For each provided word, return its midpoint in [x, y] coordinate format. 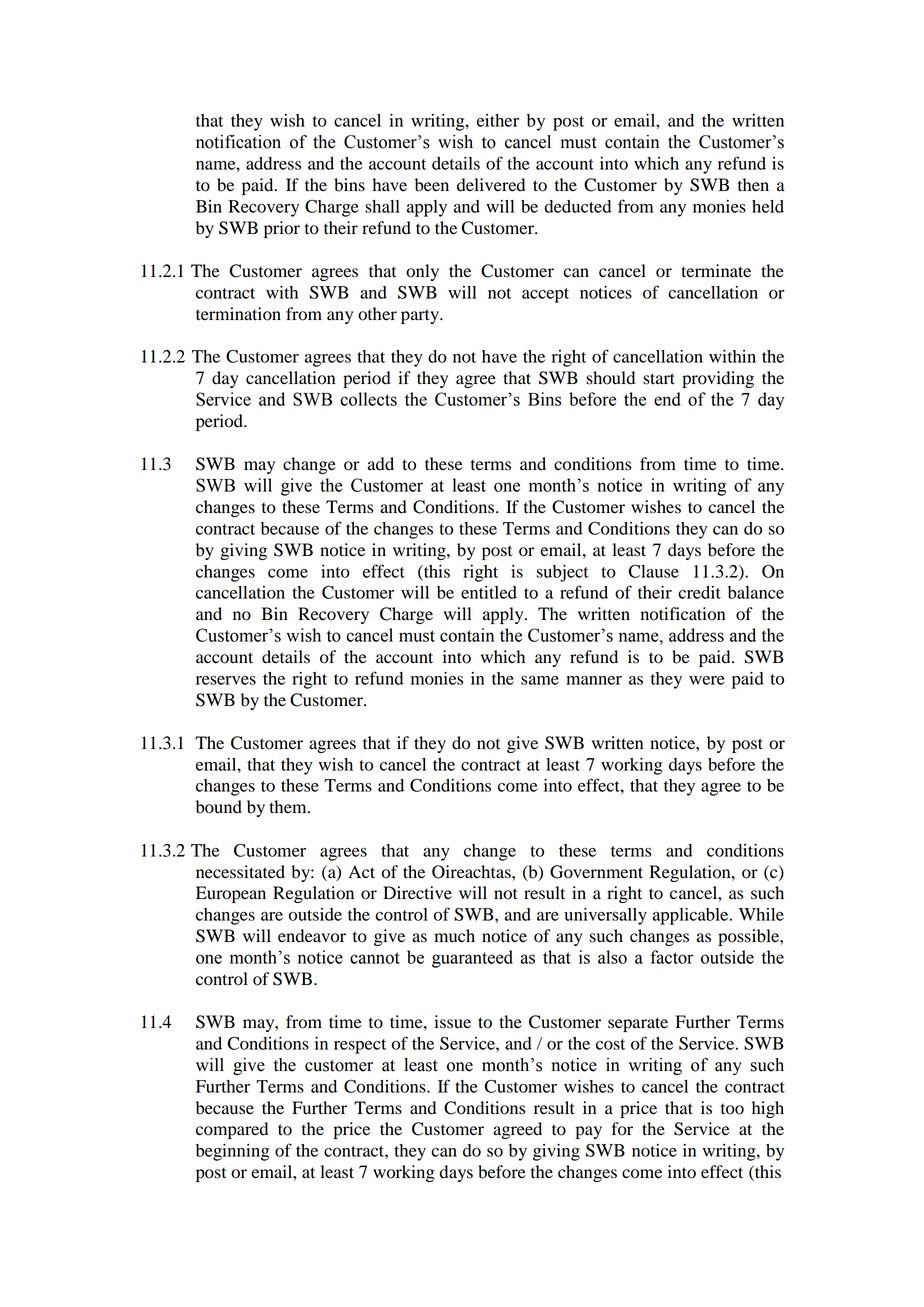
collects [368, 399]
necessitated [240, 872]
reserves [226, 680]
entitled [489, 592]
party [421, 316]
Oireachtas [472, 872]
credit [699, 592]
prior [282, 229]
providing [718, 379]
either [498, 120]
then [753, 185]
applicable [692, 916]
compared [232, 1130]
